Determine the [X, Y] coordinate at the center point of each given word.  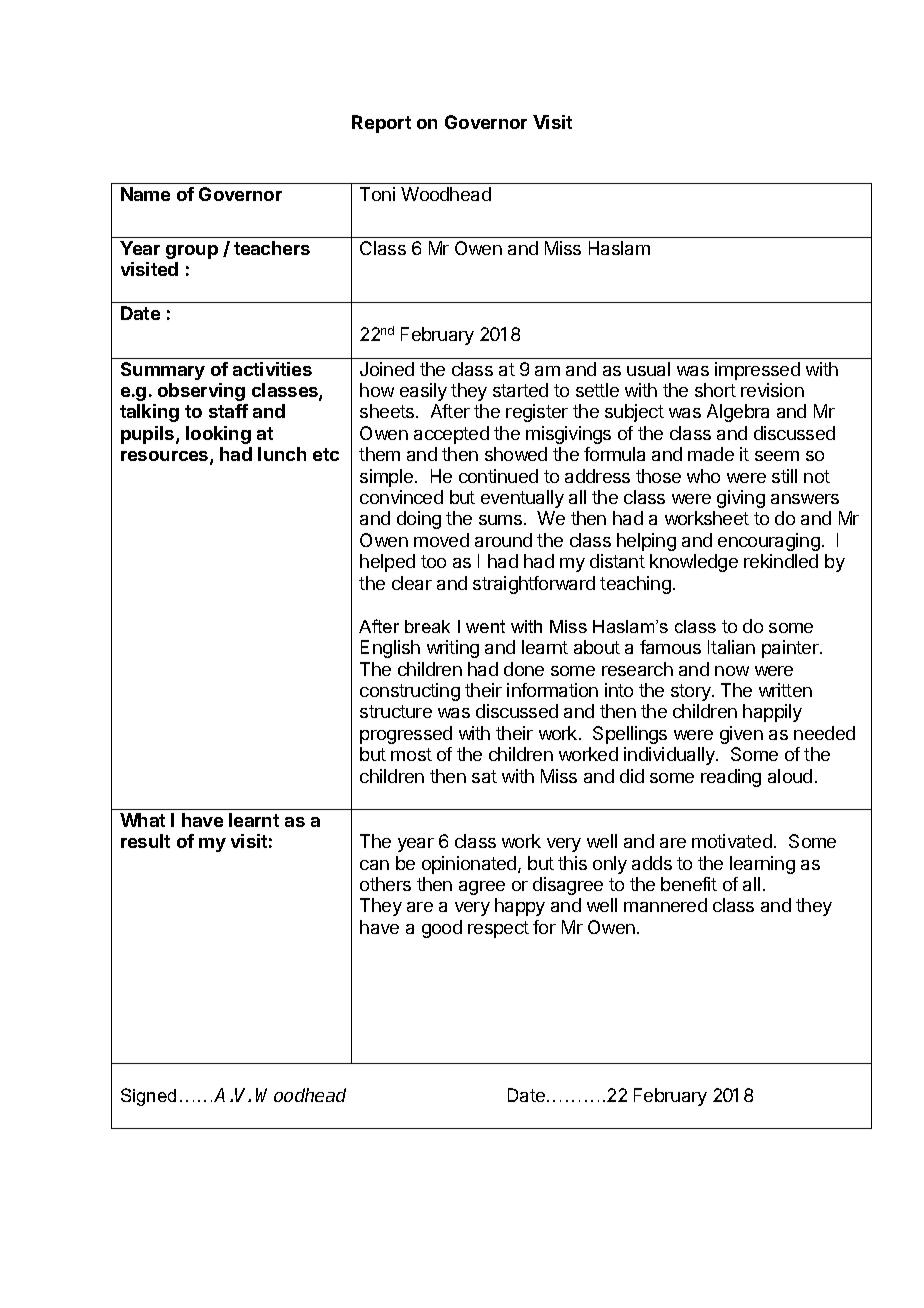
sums [500, 520]
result [145, 841]
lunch [282, 454]
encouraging [769, 542]
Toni [377, 194]
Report [381, 124]
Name [145, 194]
